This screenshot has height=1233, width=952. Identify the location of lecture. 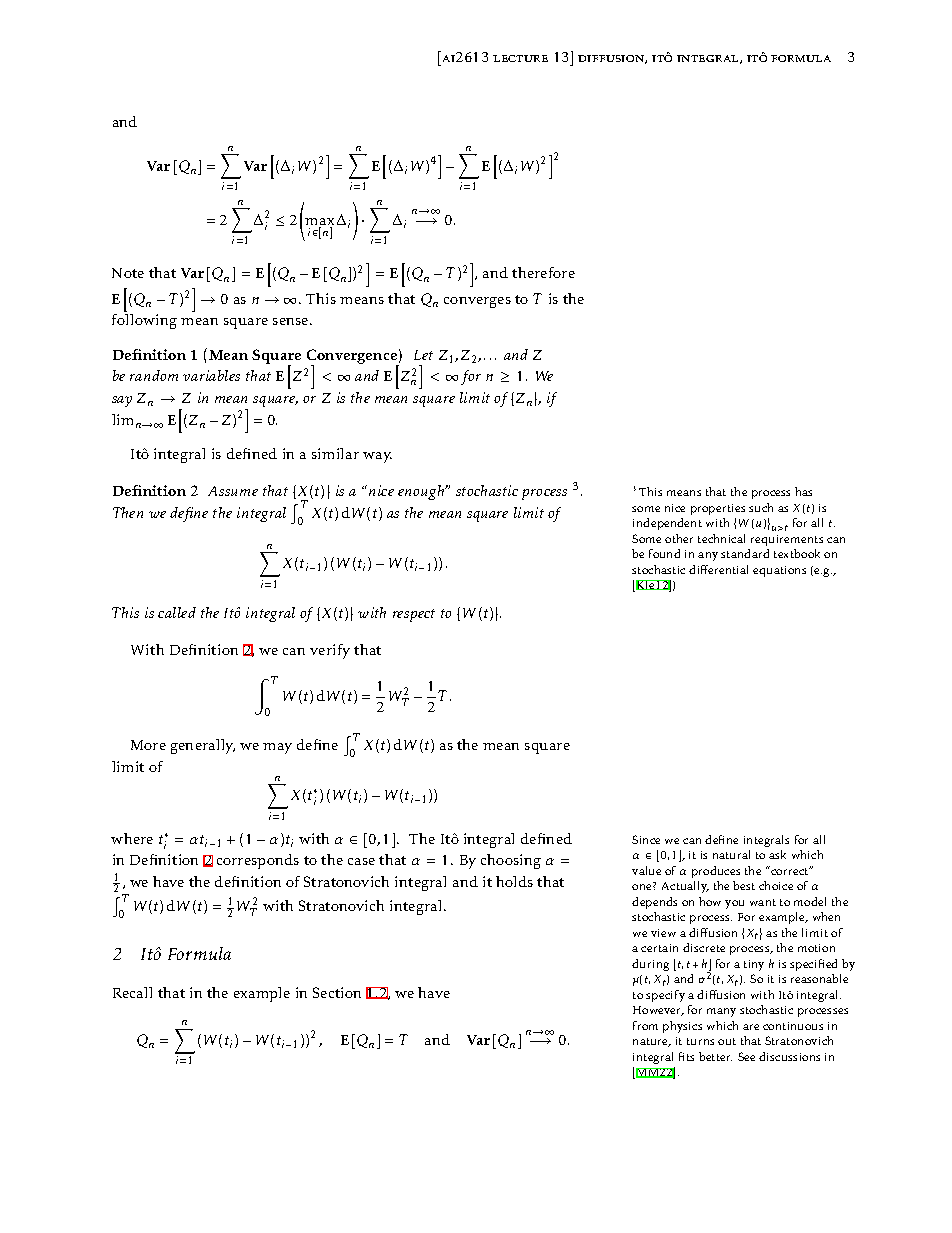
(520, 58).
